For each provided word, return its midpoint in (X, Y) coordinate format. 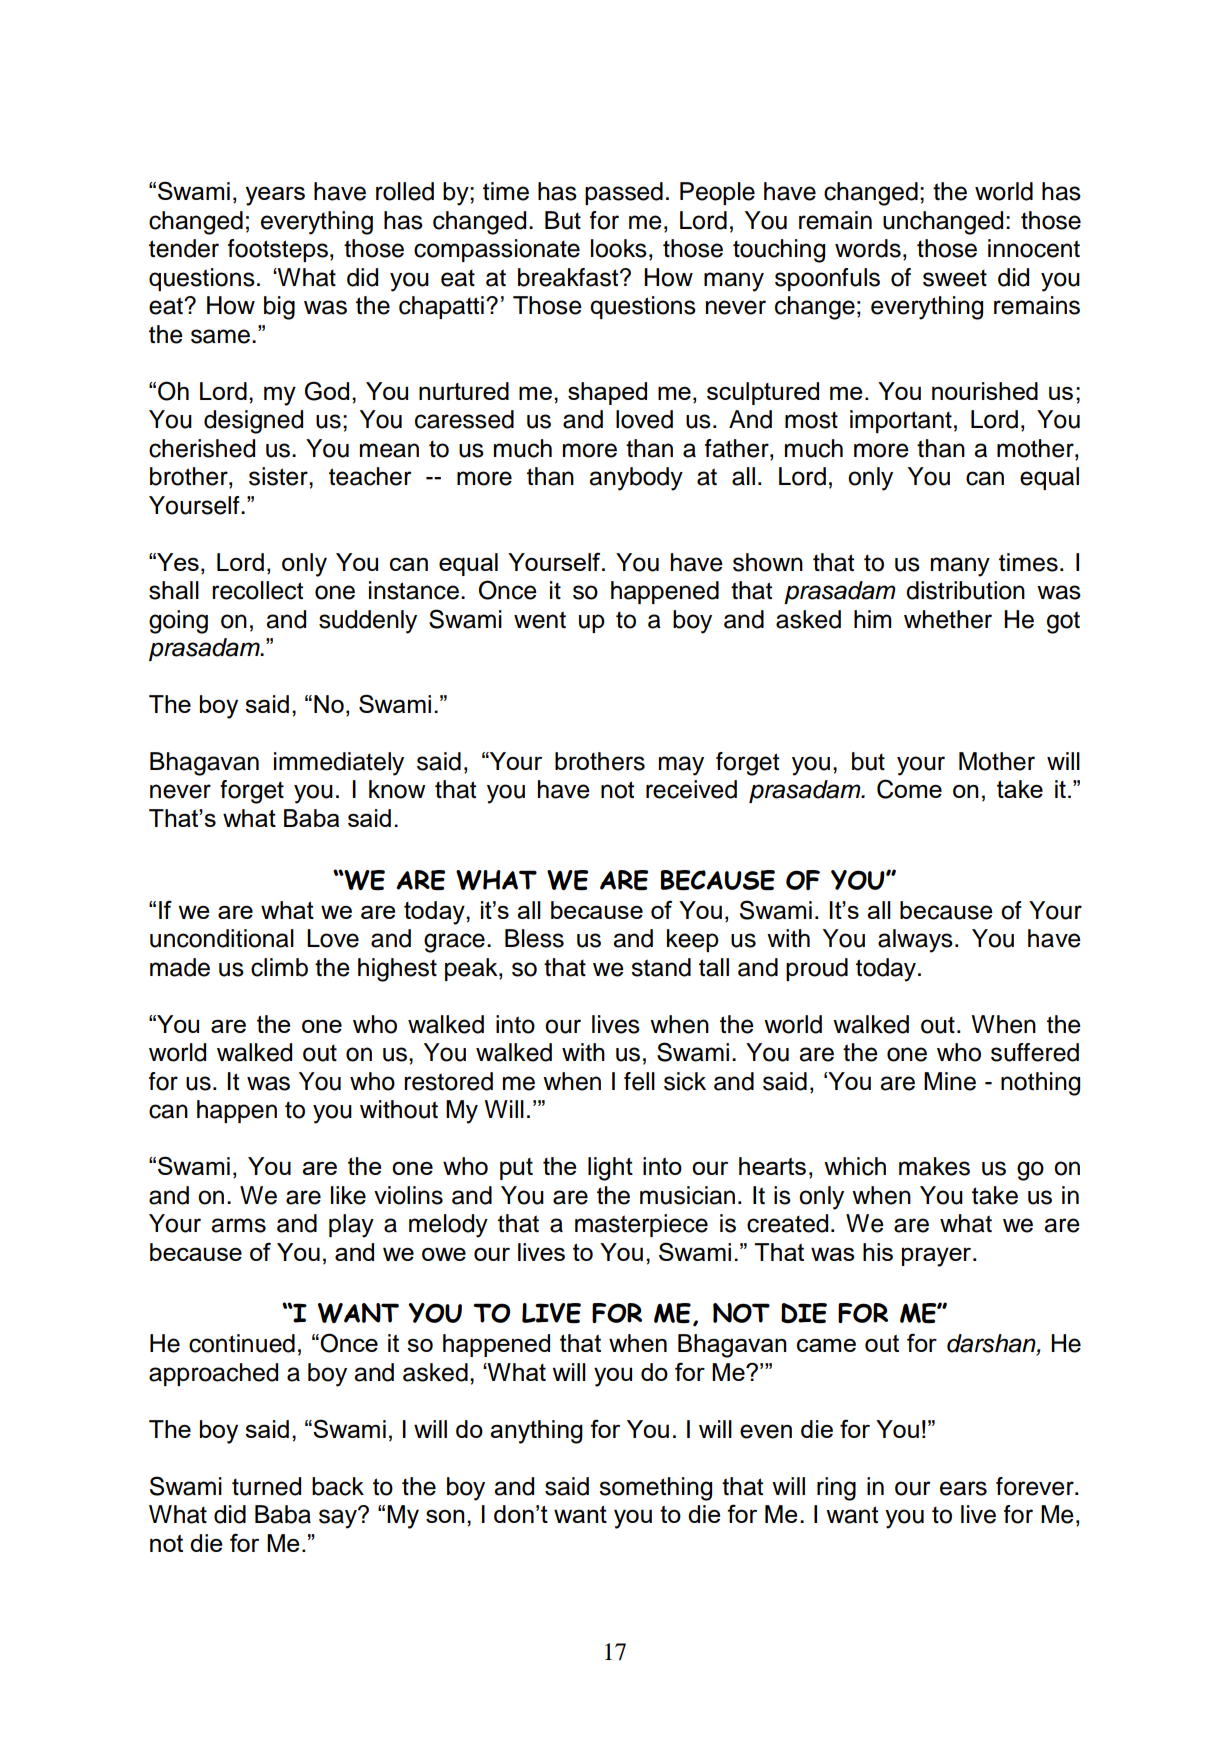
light (610, 1169)
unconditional (222, 938)
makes (934, 1166)
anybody (636, 479)
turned (266, 1486)
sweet (955, 278)
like (348, 1195)
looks (619, 248)
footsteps (278, 250)
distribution (965, 590)
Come (909, 789)
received (691, 789)
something (655, 1489)
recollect (257, 590)
